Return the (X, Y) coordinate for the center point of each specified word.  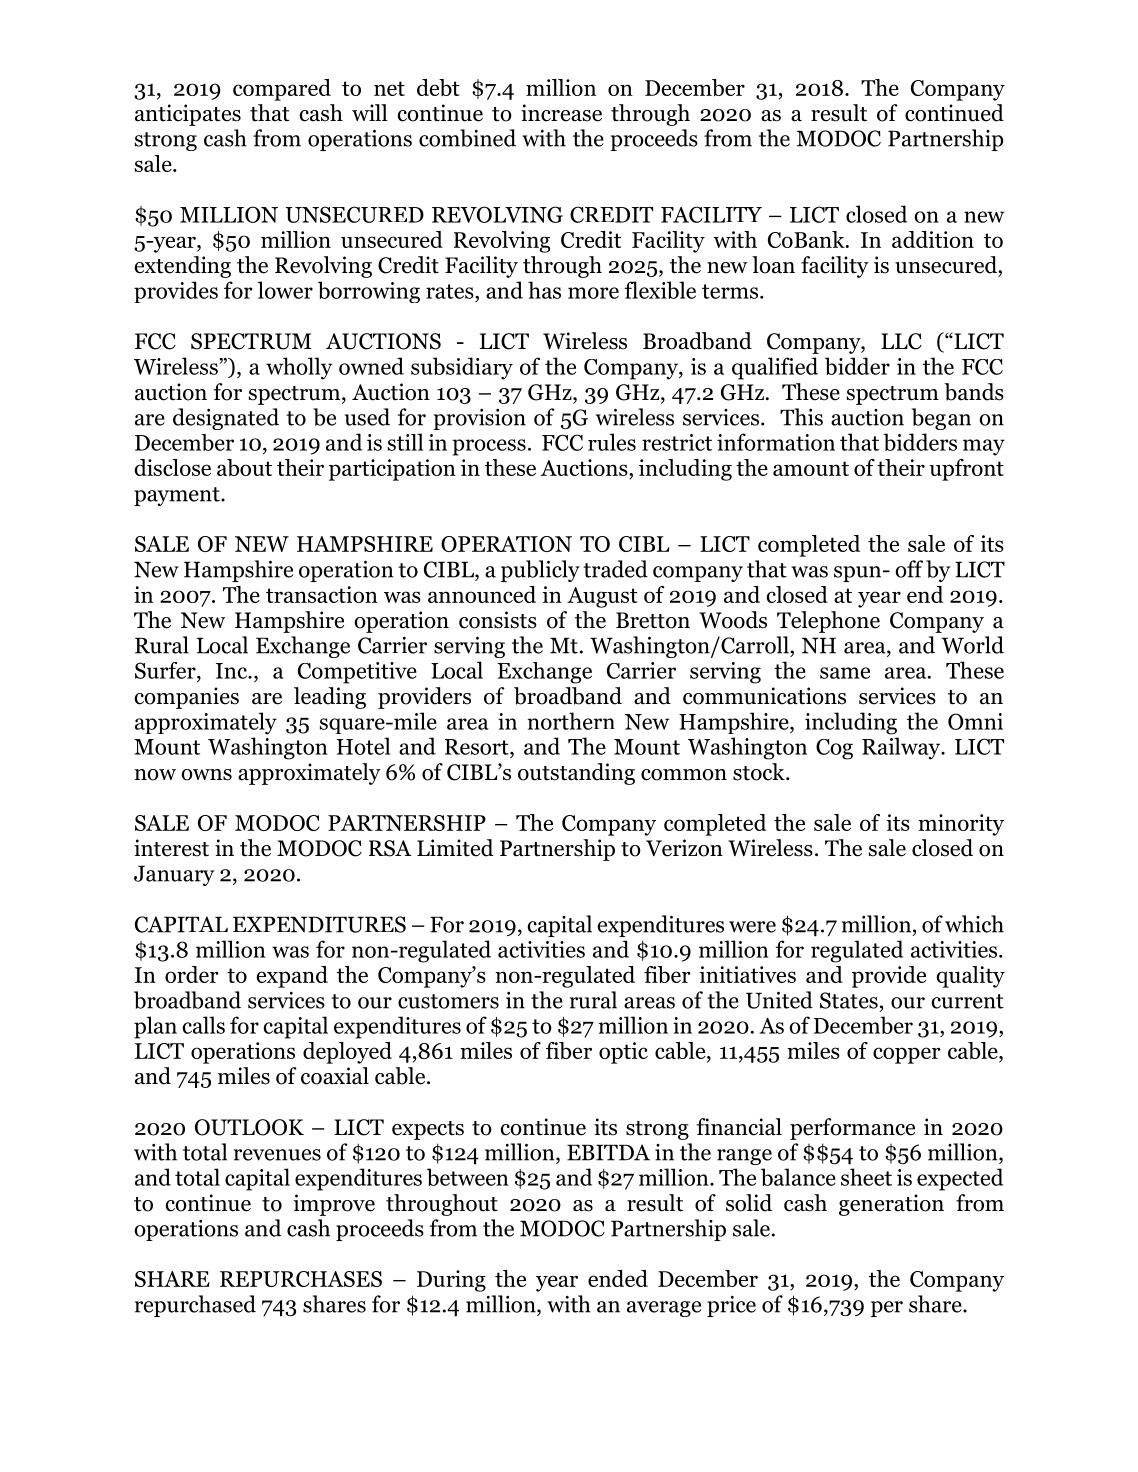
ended (618, 1278)
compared (282, 90)
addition (933, 239)
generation (891, 1205)
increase (561, 113)
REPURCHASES (301, 1279)
